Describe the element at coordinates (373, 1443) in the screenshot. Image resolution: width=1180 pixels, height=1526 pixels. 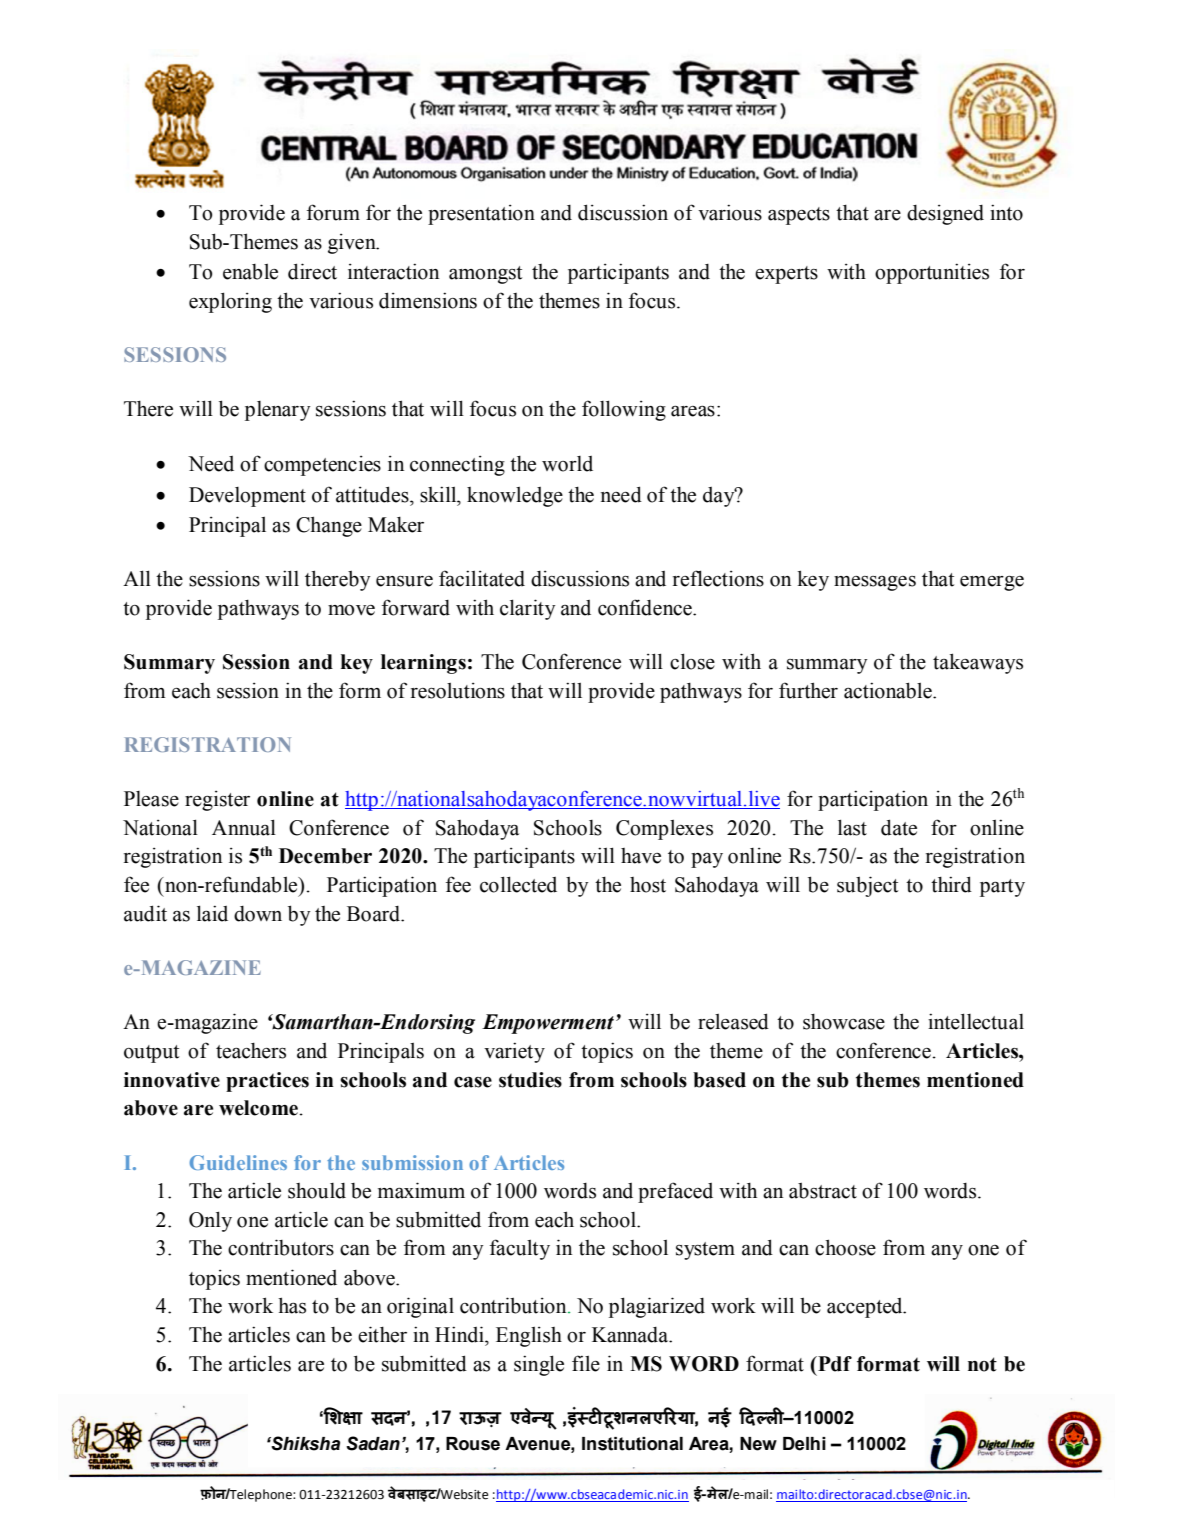
I see `Sadan` at that location.
